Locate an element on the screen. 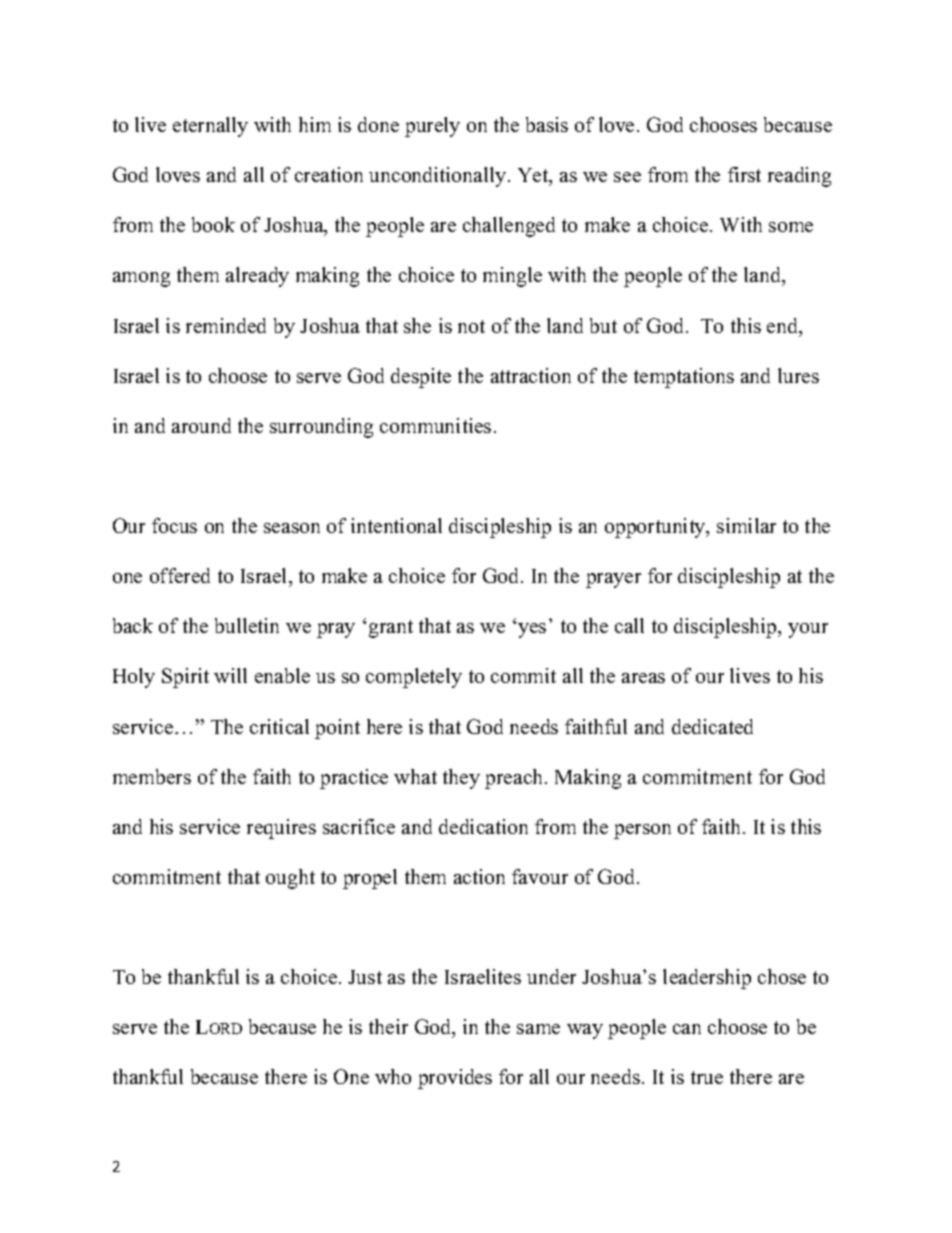  their is located at coordinates (388, 1026).
